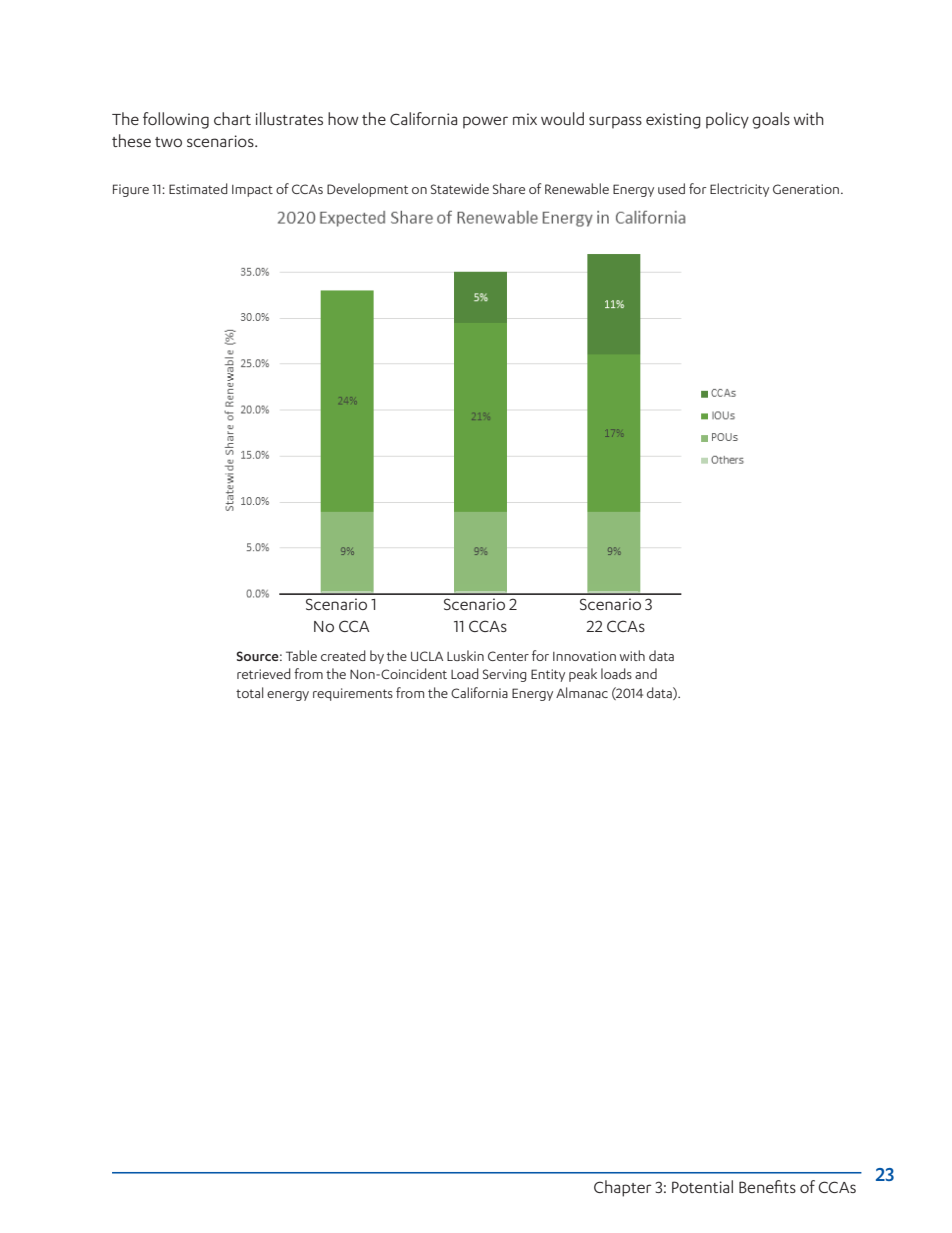  Describe the element at coordinates (353, 694) in the screenshot. I see `requirements` at that location.
